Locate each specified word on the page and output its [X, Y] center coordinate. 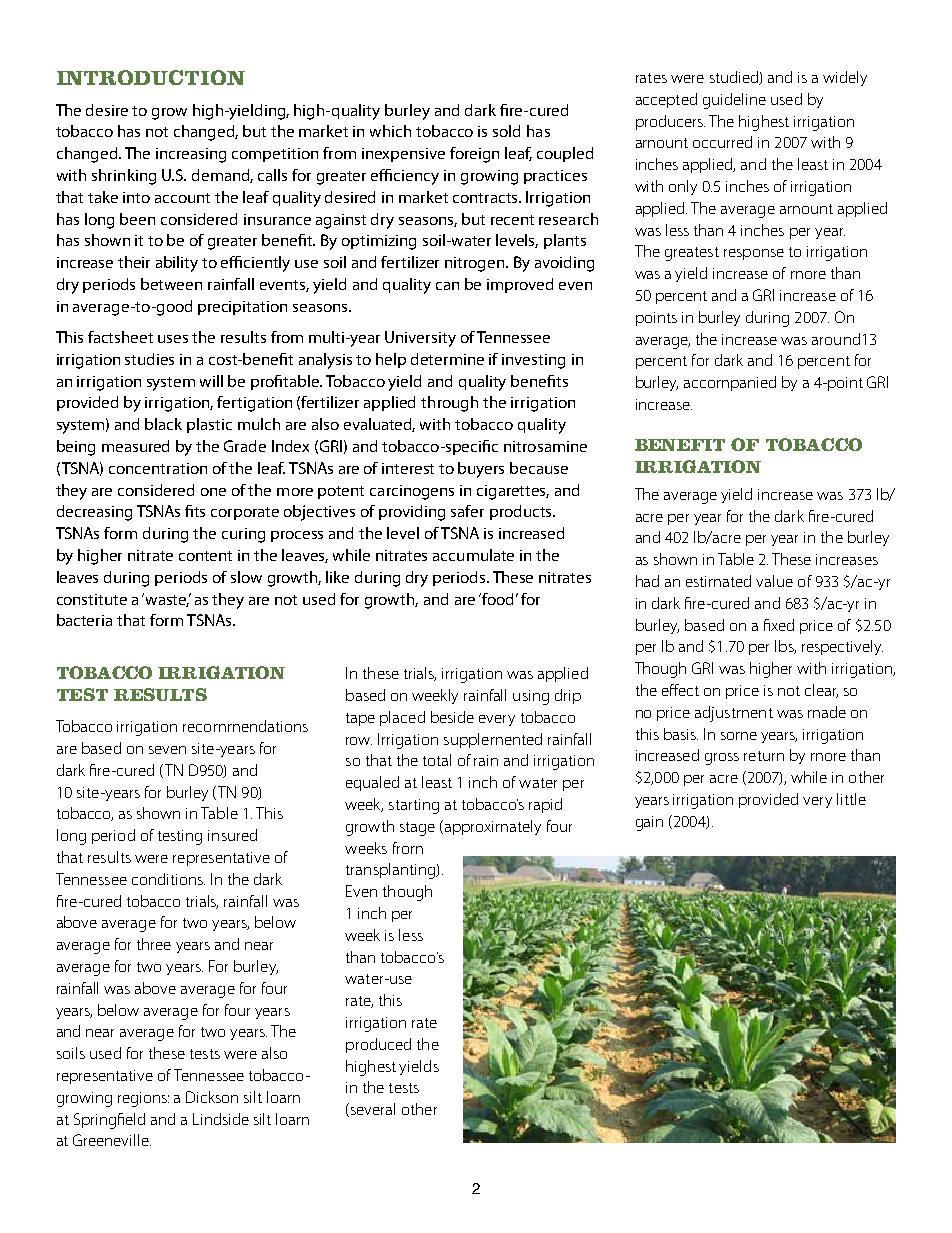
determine [447, 359]
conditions [168, 879]
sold [506, 131]
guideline [734, 101]
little [851, 799]
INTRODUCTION [151, 77]
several [371, 1110]
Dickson [212, 1097]
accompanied [730, 383]
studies [149, 359]
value [774, 581]
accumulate [473, 555]
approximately [491, 827]
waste [167, 601]
